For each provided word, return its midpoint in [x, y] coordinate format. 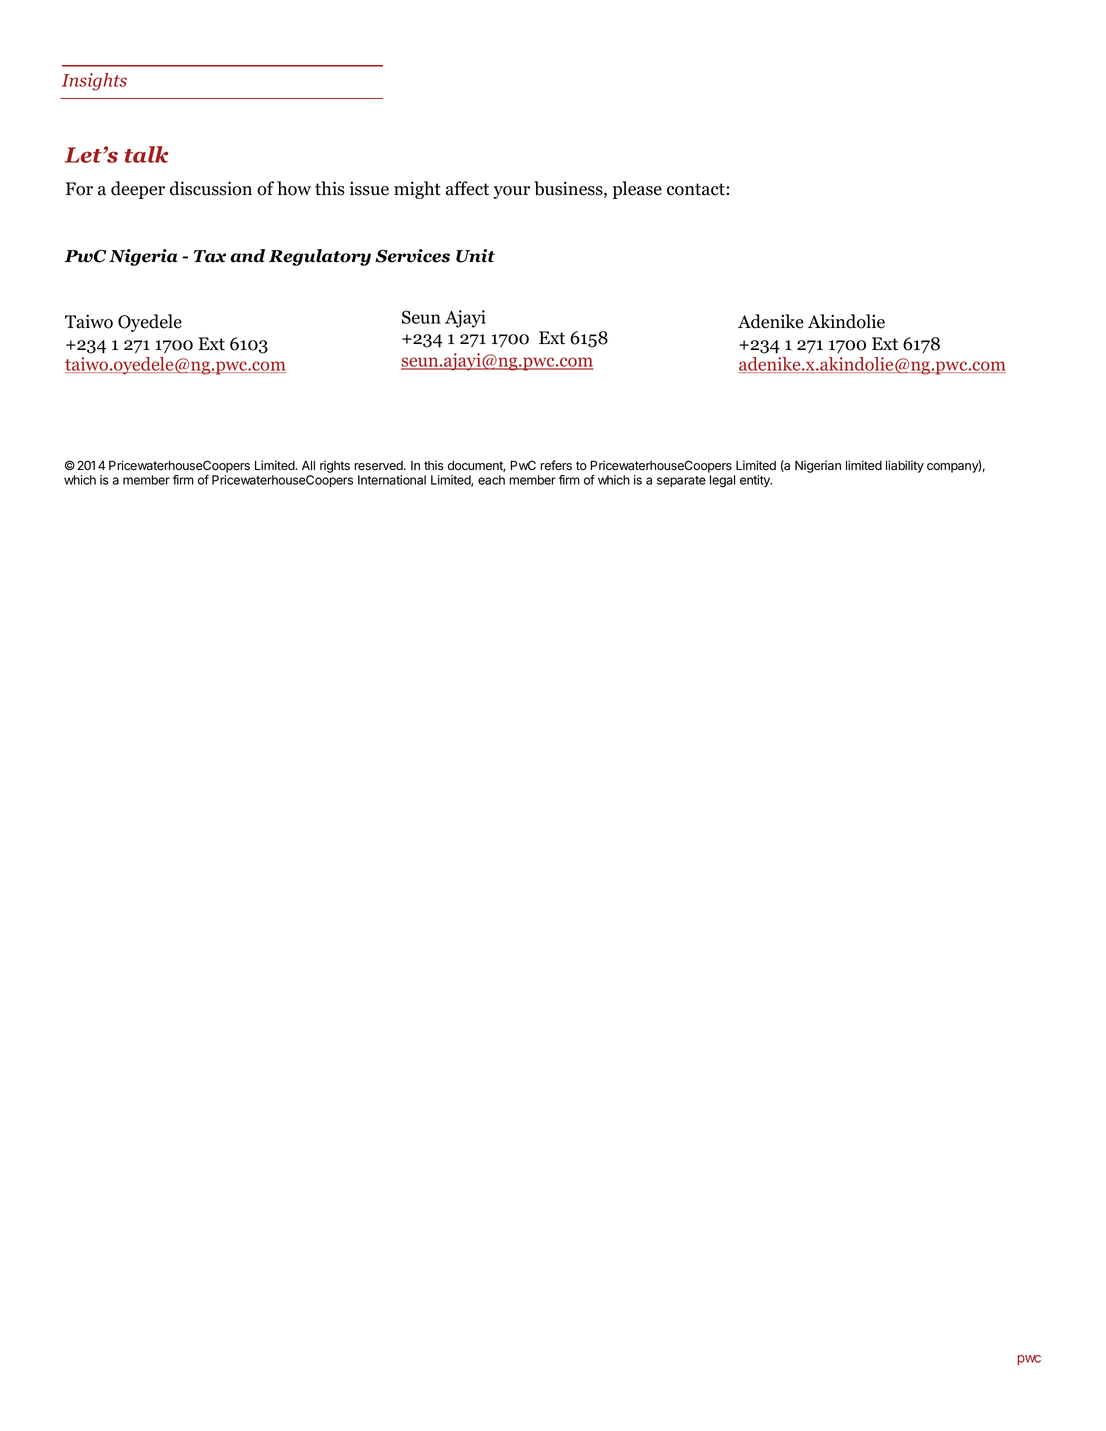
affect [467, 188]
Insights [94, 82]
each [491, 480]
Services [412, 256]
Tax [210, 256]
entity [756, 481]
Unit [475, 256]
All [308, 465]
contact [697, 189]
